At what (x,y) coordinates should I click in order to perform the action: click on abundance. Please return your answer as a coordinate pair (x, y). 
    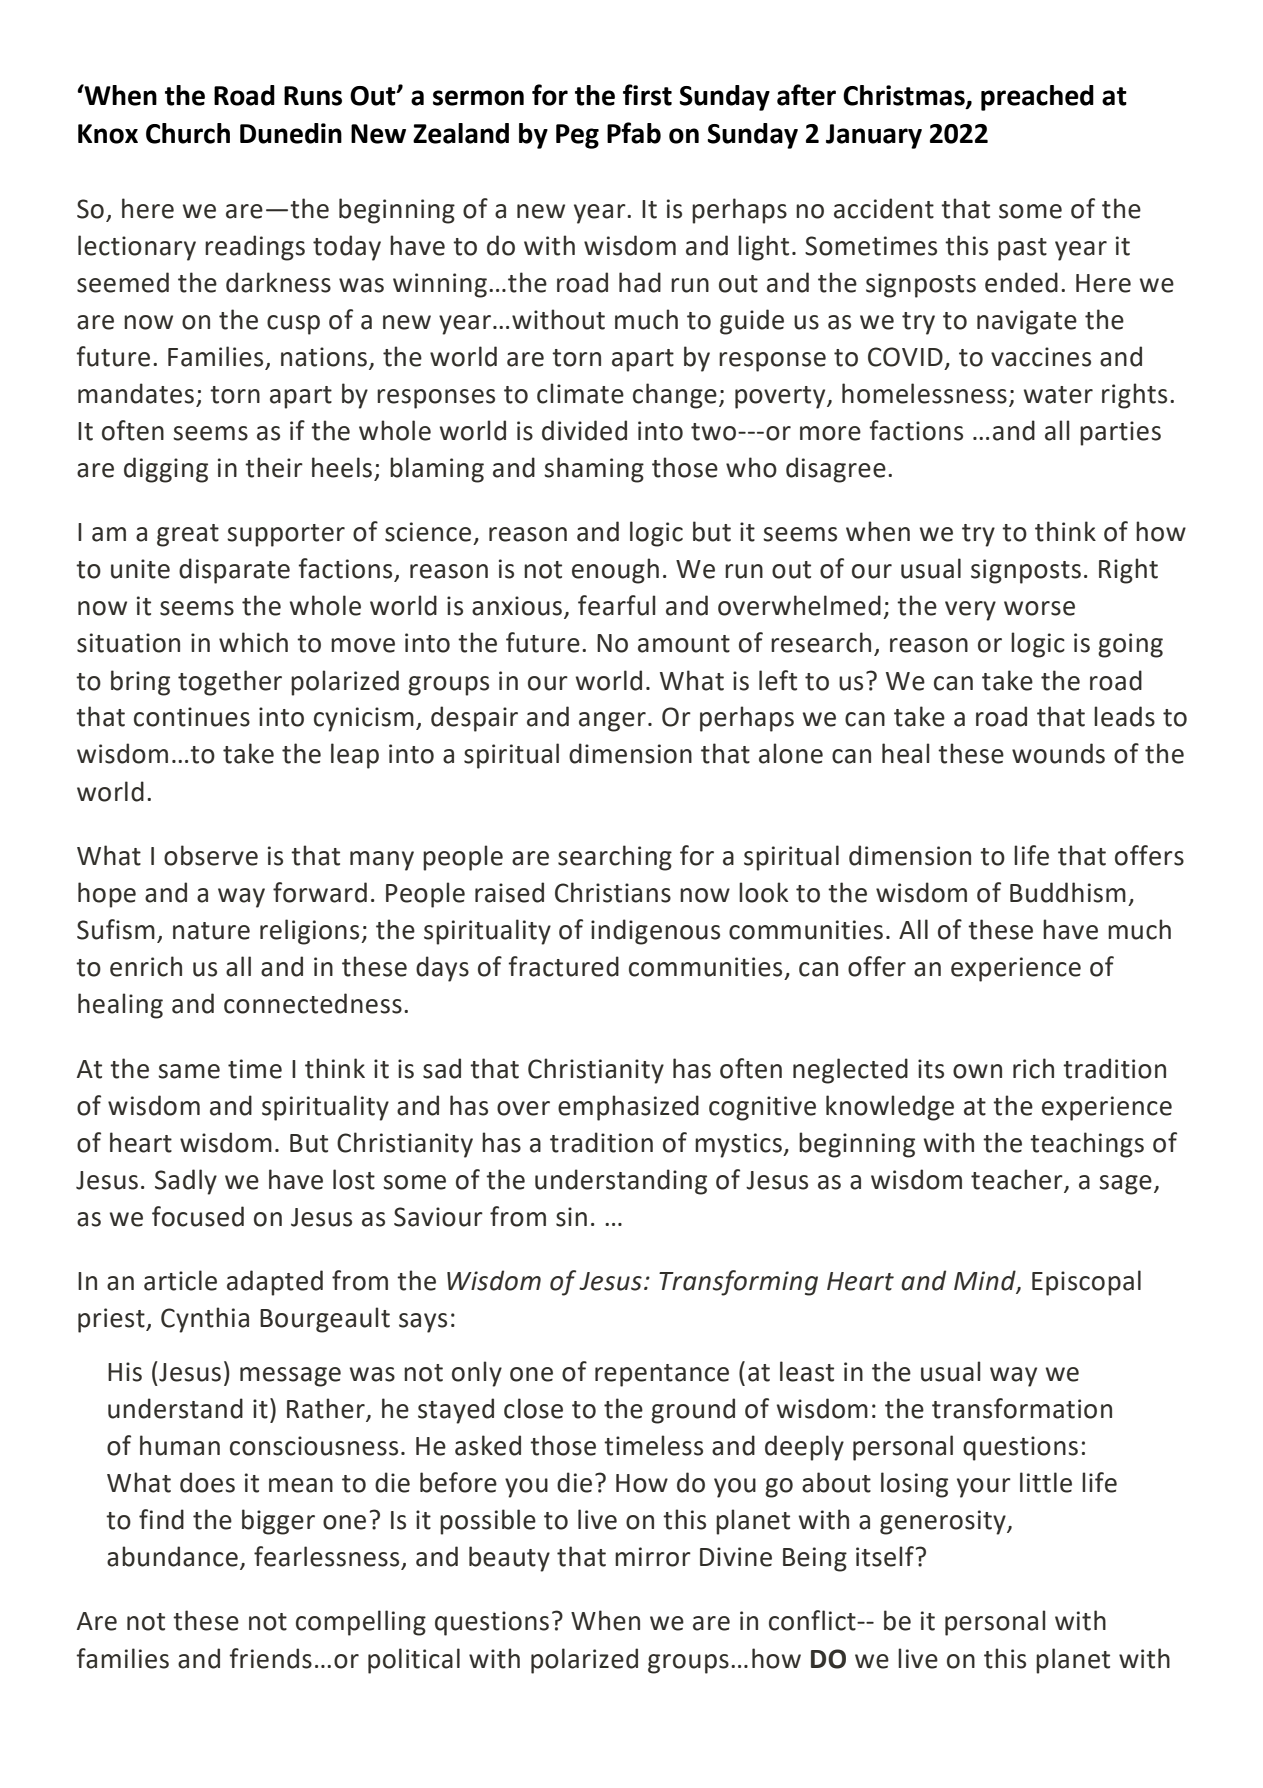
    Looking at the image, I should click on (172, 1556).
